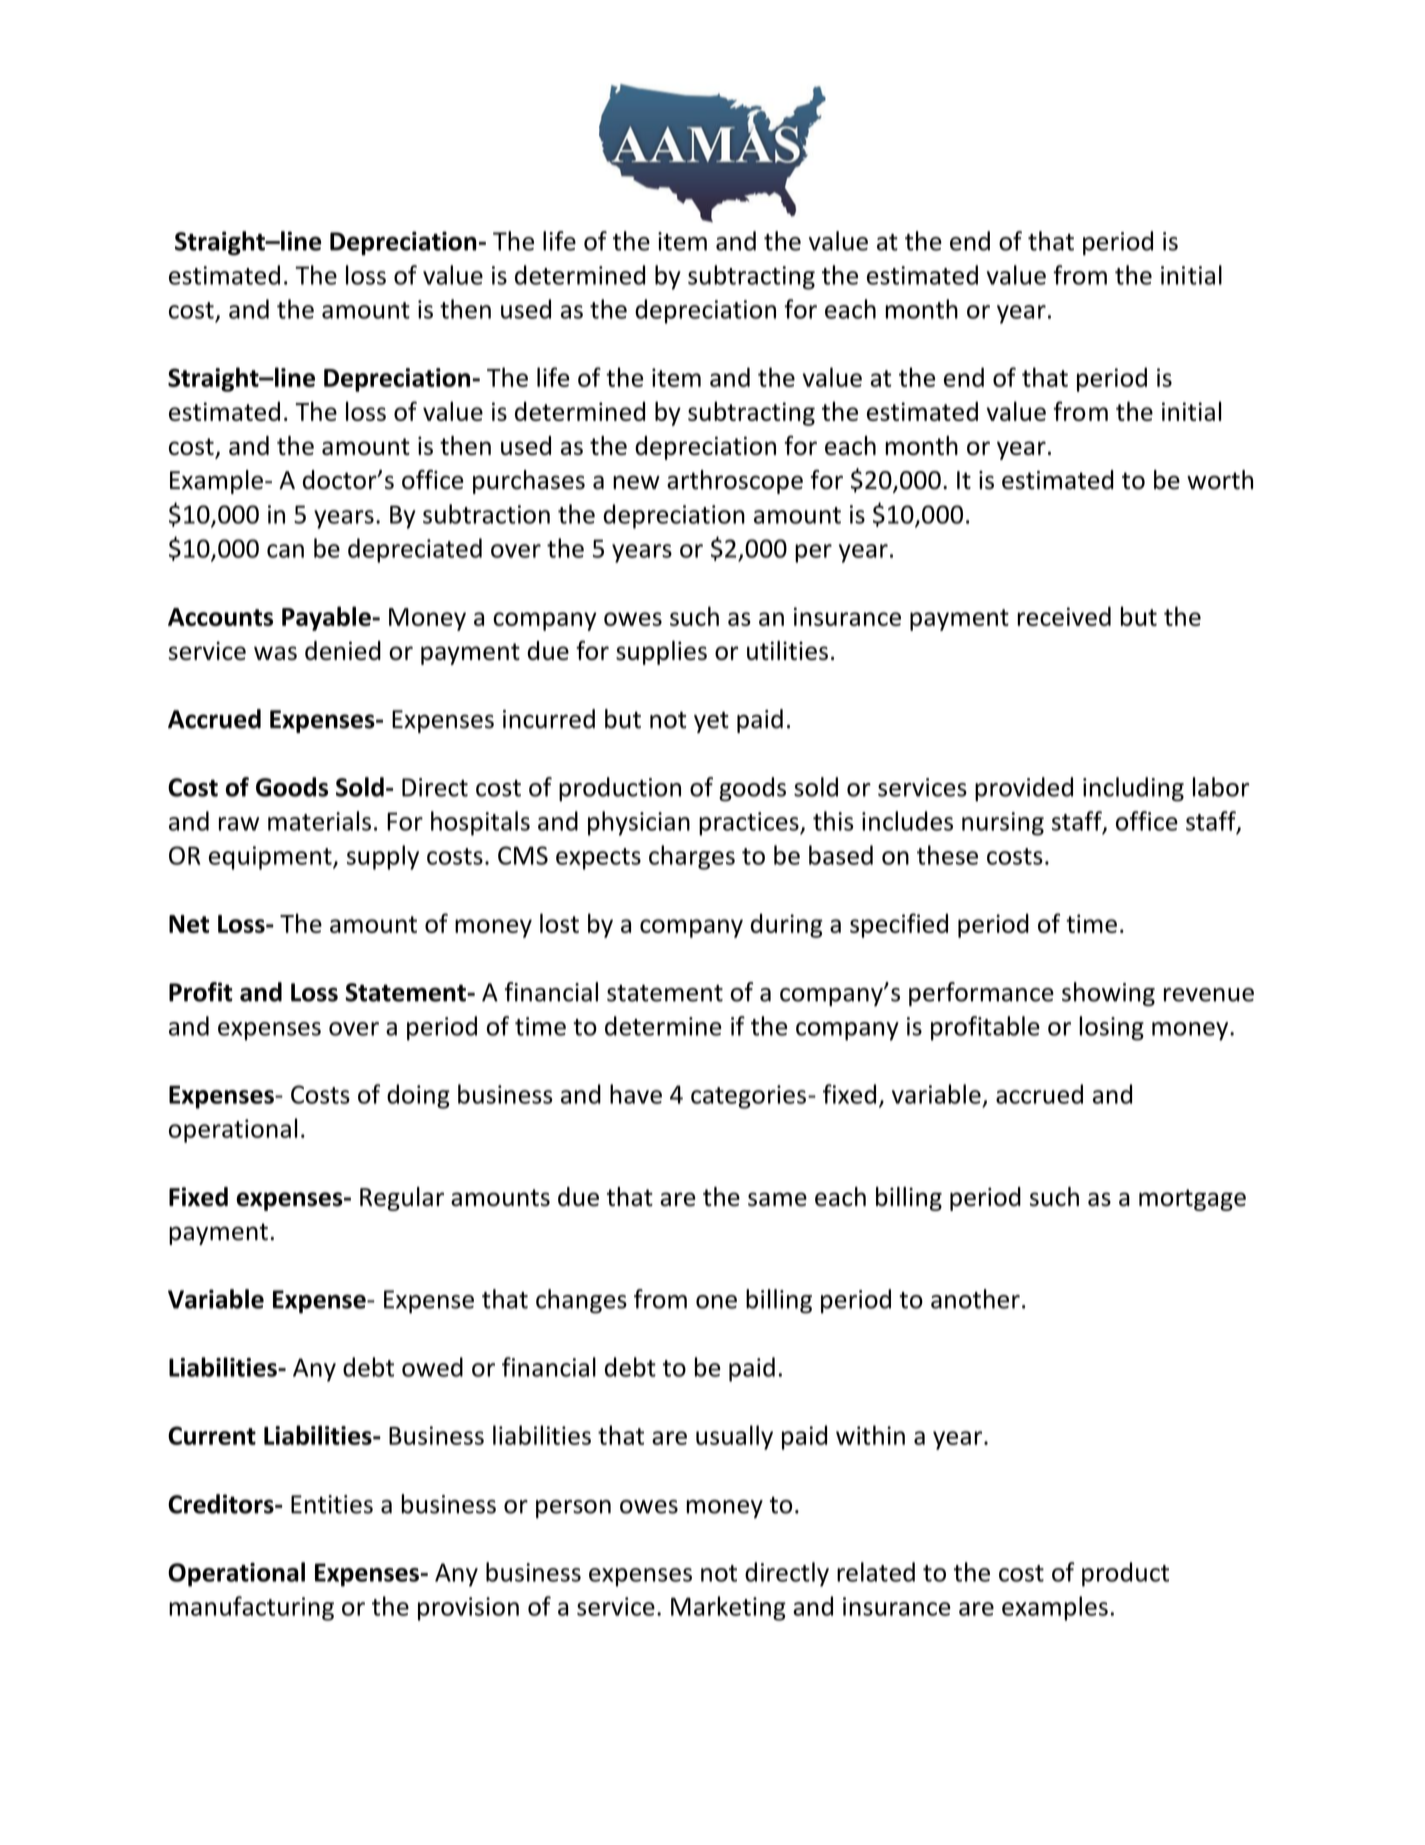  I want to click on arthroscope, so click(735, 482).
